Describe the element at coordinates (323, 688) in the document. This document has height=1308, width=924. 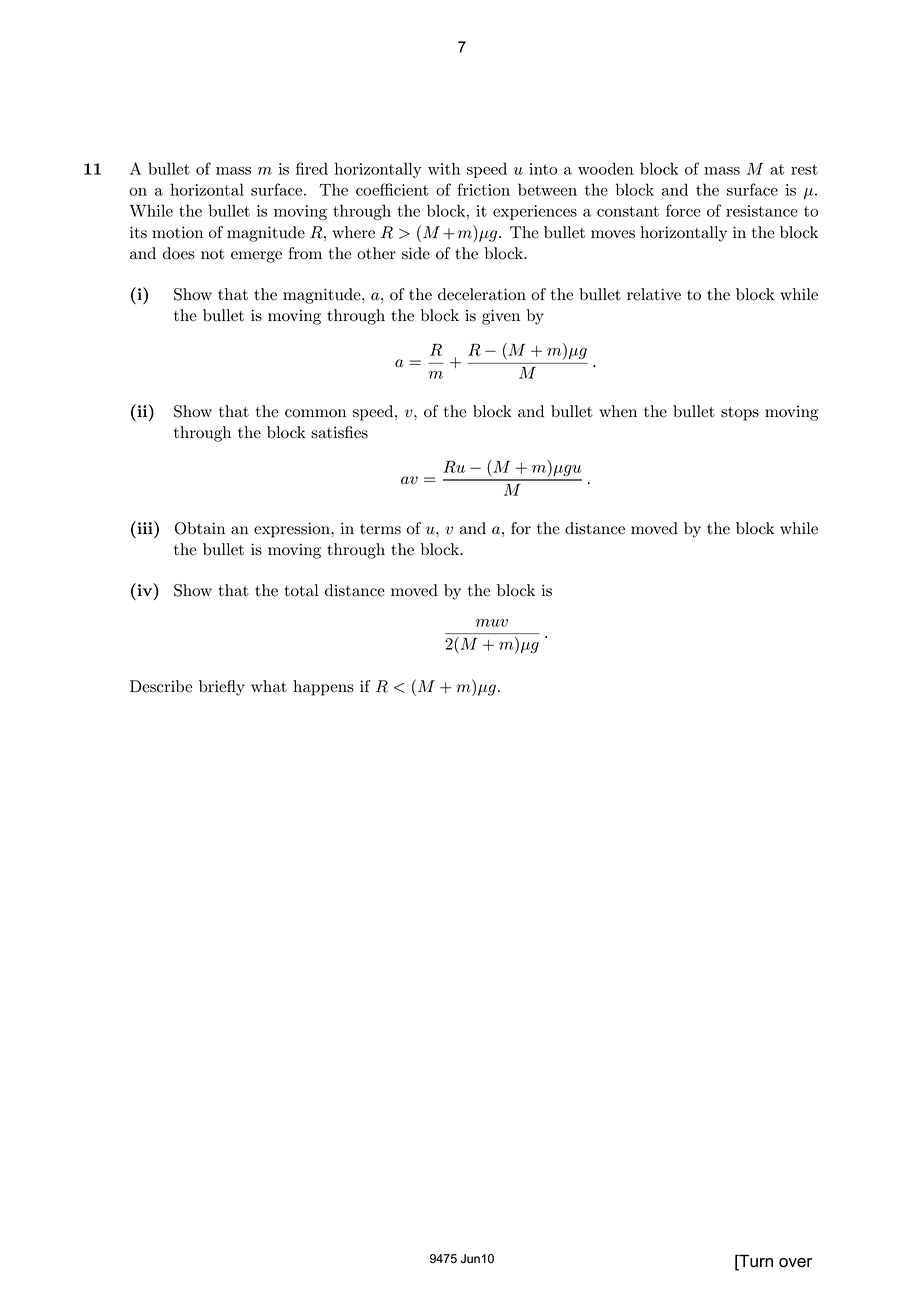
I see `happens` at that location.
